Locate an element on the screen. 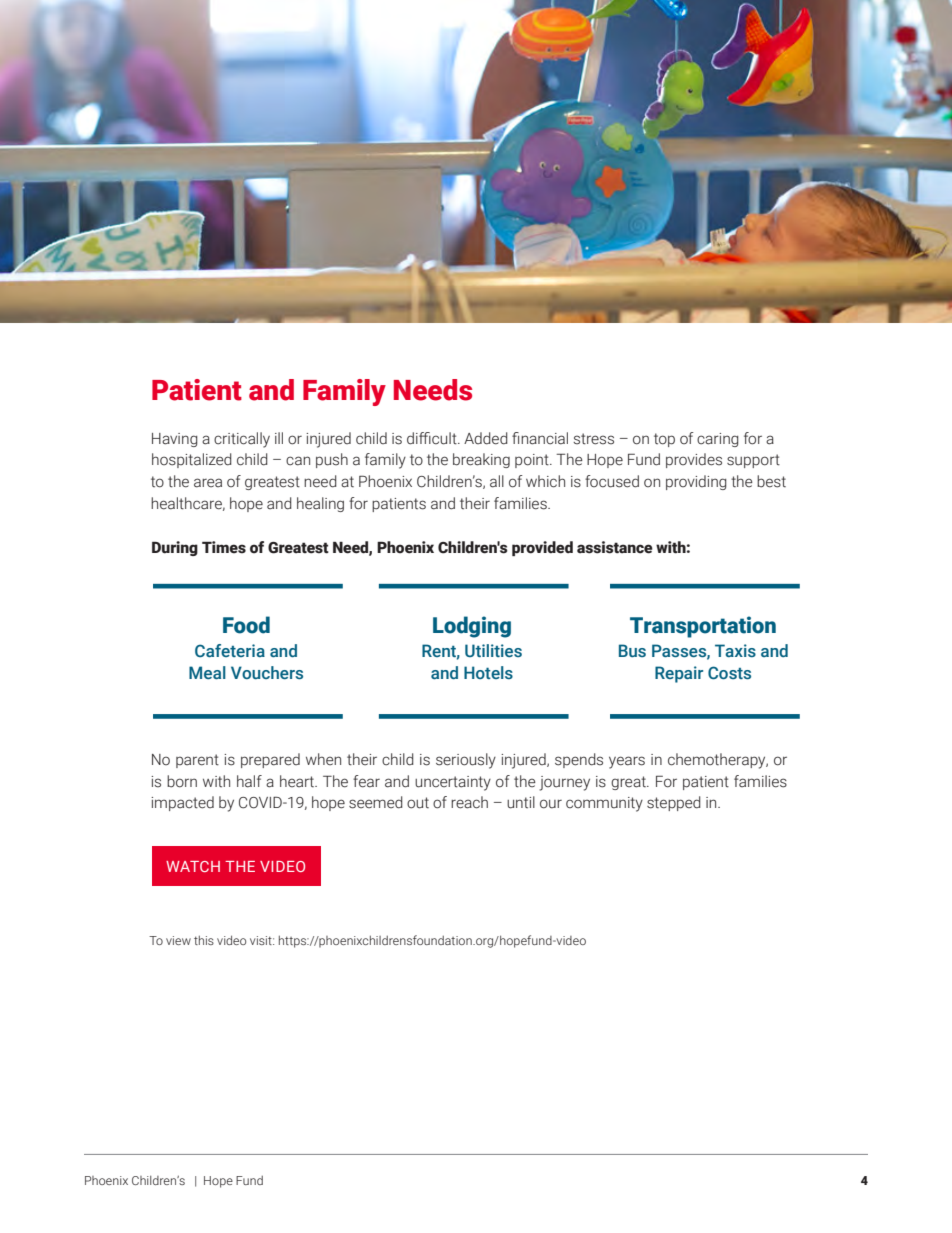 The image size is (952, 1233). provides is located at coordinates (694, 460).
